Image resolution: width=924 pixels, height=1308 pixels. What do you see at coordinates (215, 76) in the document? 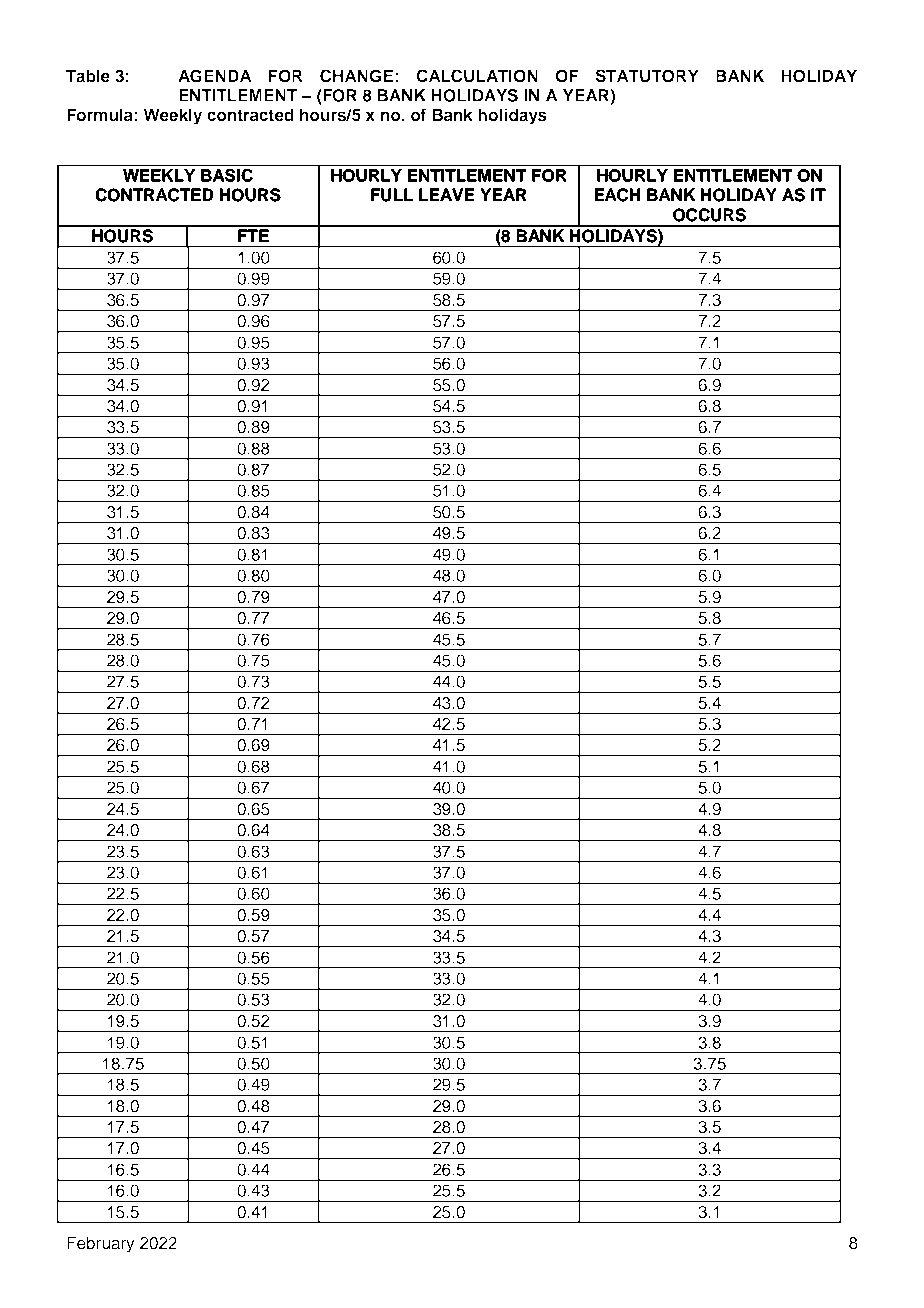
I see `AGENDA` at bounding box center [215, 76].
